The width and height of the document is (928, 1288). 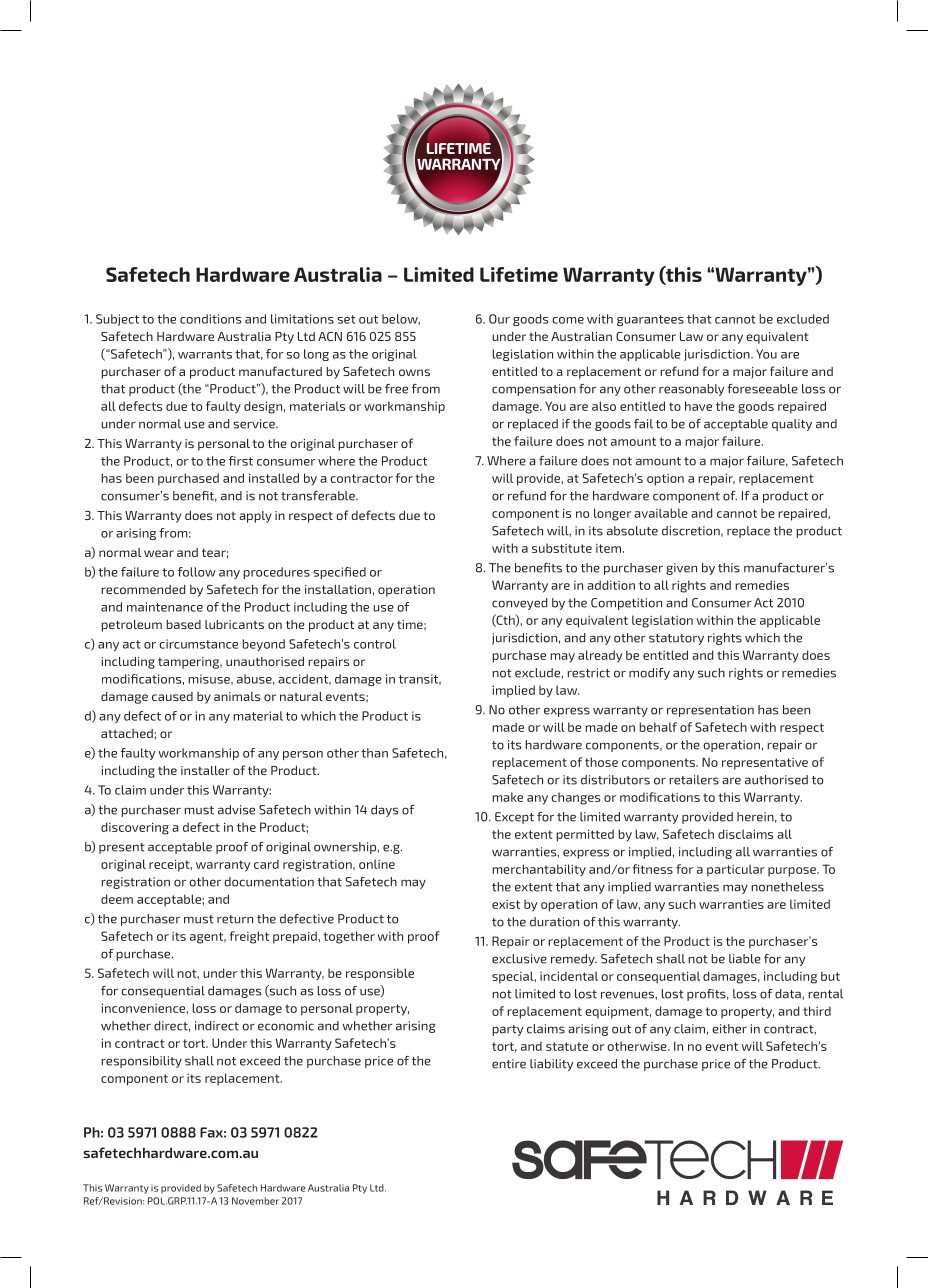 I want to click on retailers, so click(x=694, y=780).
